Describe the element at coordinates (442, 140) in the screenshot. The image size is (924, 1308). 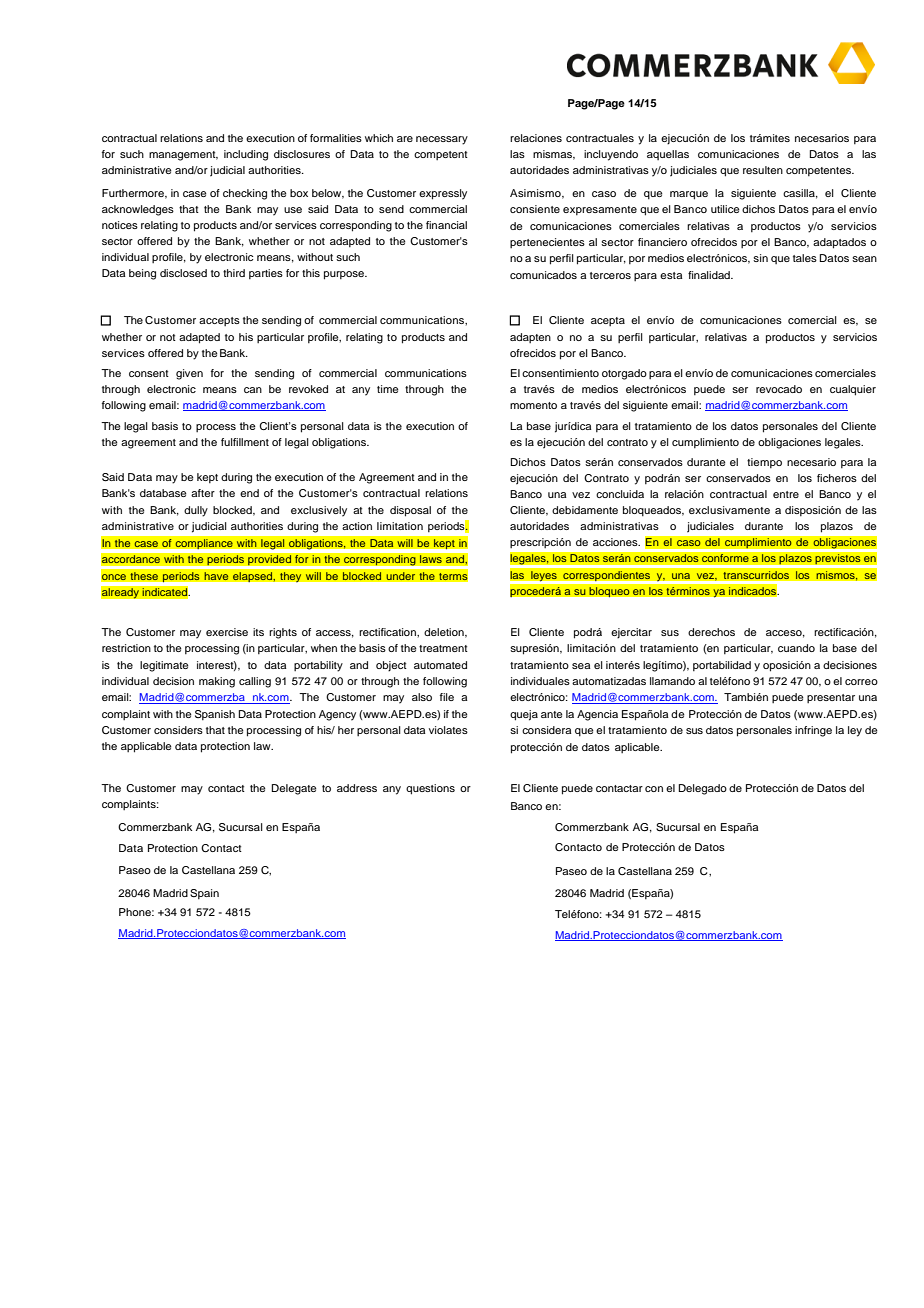
I see `necessary` at that location.
